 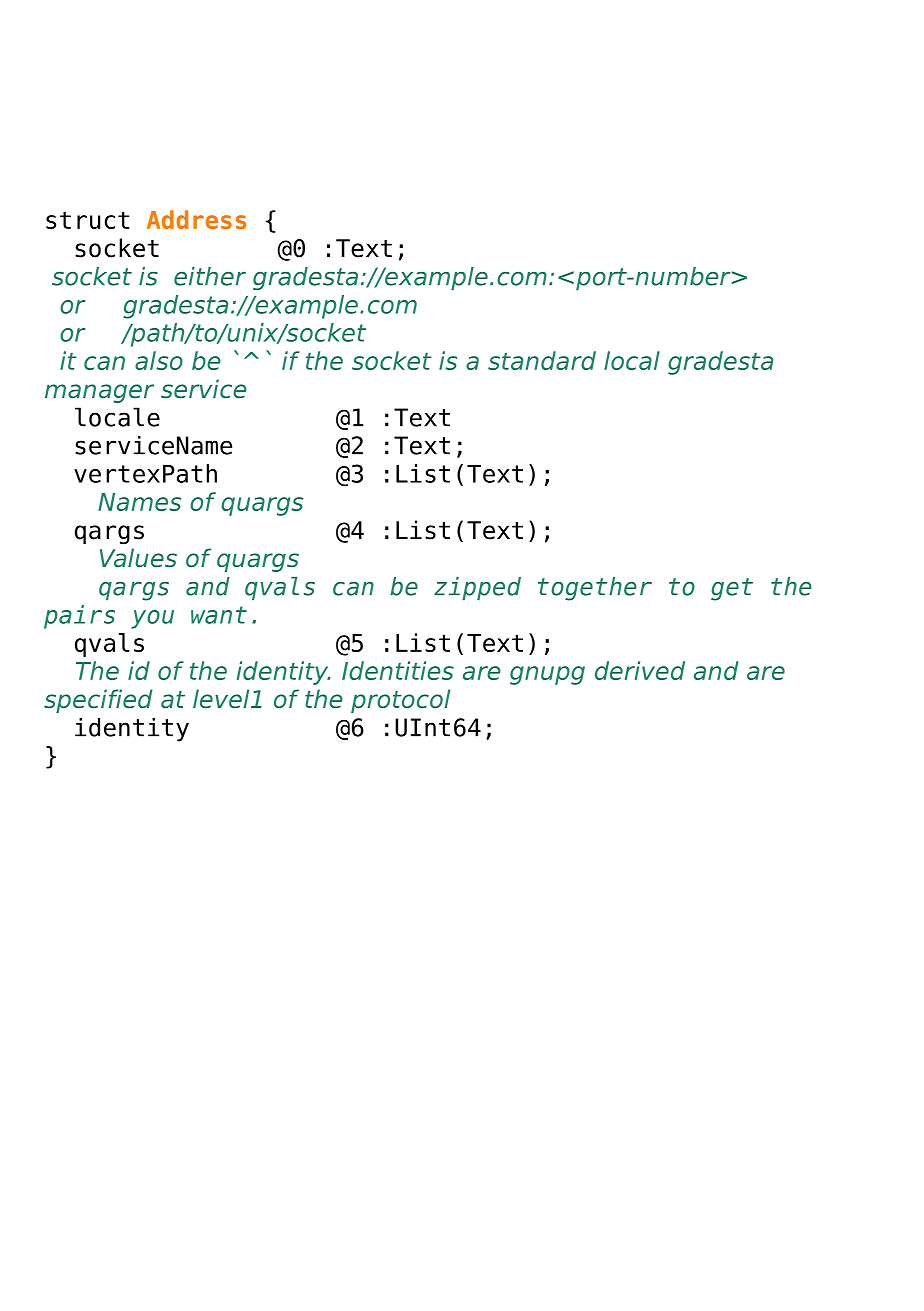 What do you see at coordinates (219, 615) in the image?
I see `want` at bounding box center [219, 615].
